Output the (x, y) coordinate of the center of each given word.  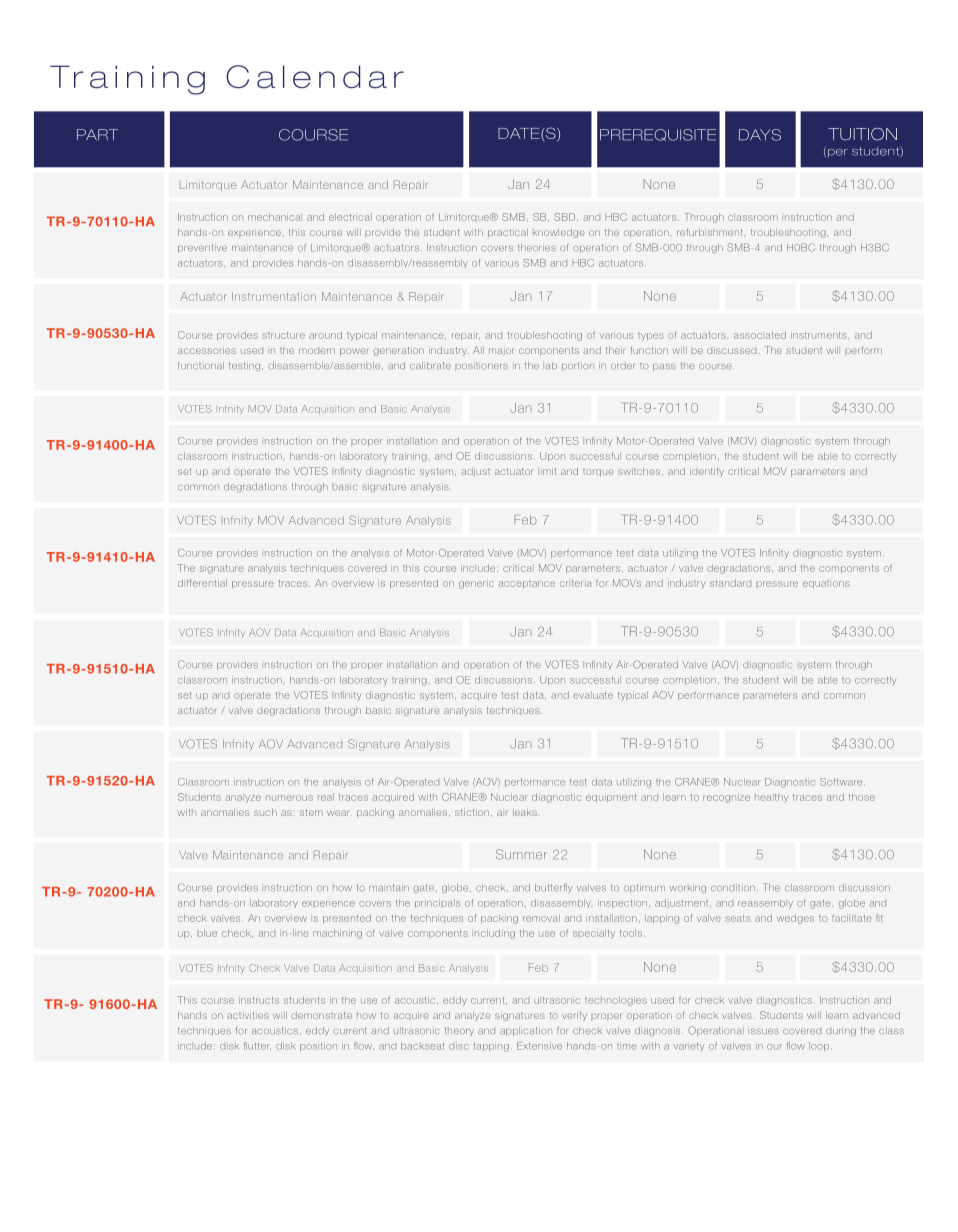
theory (459, 1031)
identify (707, 472)
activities (248, 1015)
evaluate (593, 695)
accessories (207, 351)
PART (97, 134)
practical (508, 233)
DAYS (760, 135)
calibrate (430, 366)
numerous (289, 798)
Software (842, 782)
